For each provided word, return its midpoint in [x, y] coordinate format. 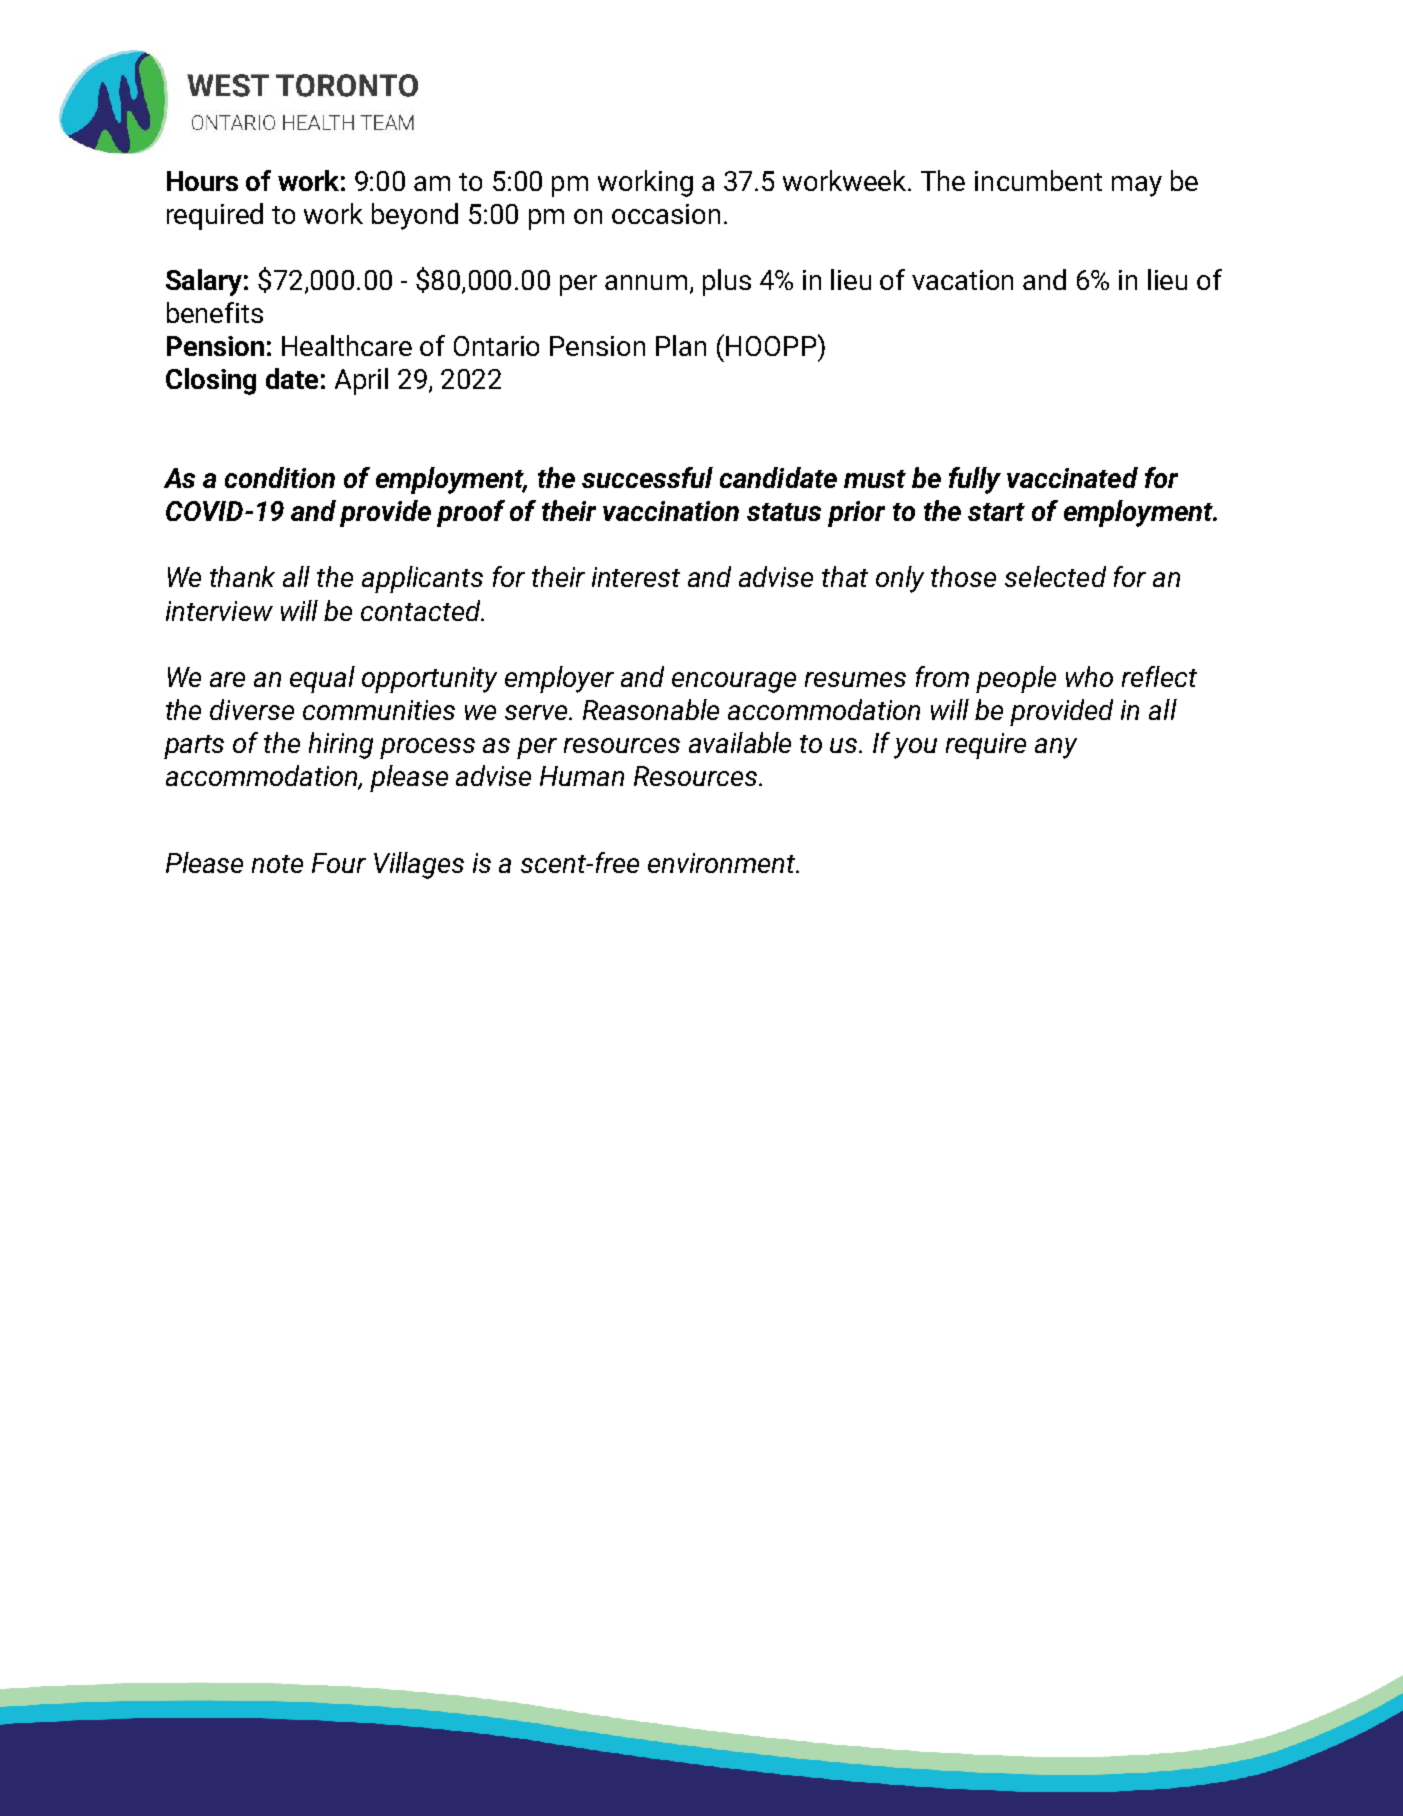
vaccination [671, 511]
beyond [415, 216]
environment [723, 863]
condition [280, 477]
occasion [666, 214]
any [1056, 748]
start [996, 512]
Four [339, 863]
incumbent [1038, 180]
